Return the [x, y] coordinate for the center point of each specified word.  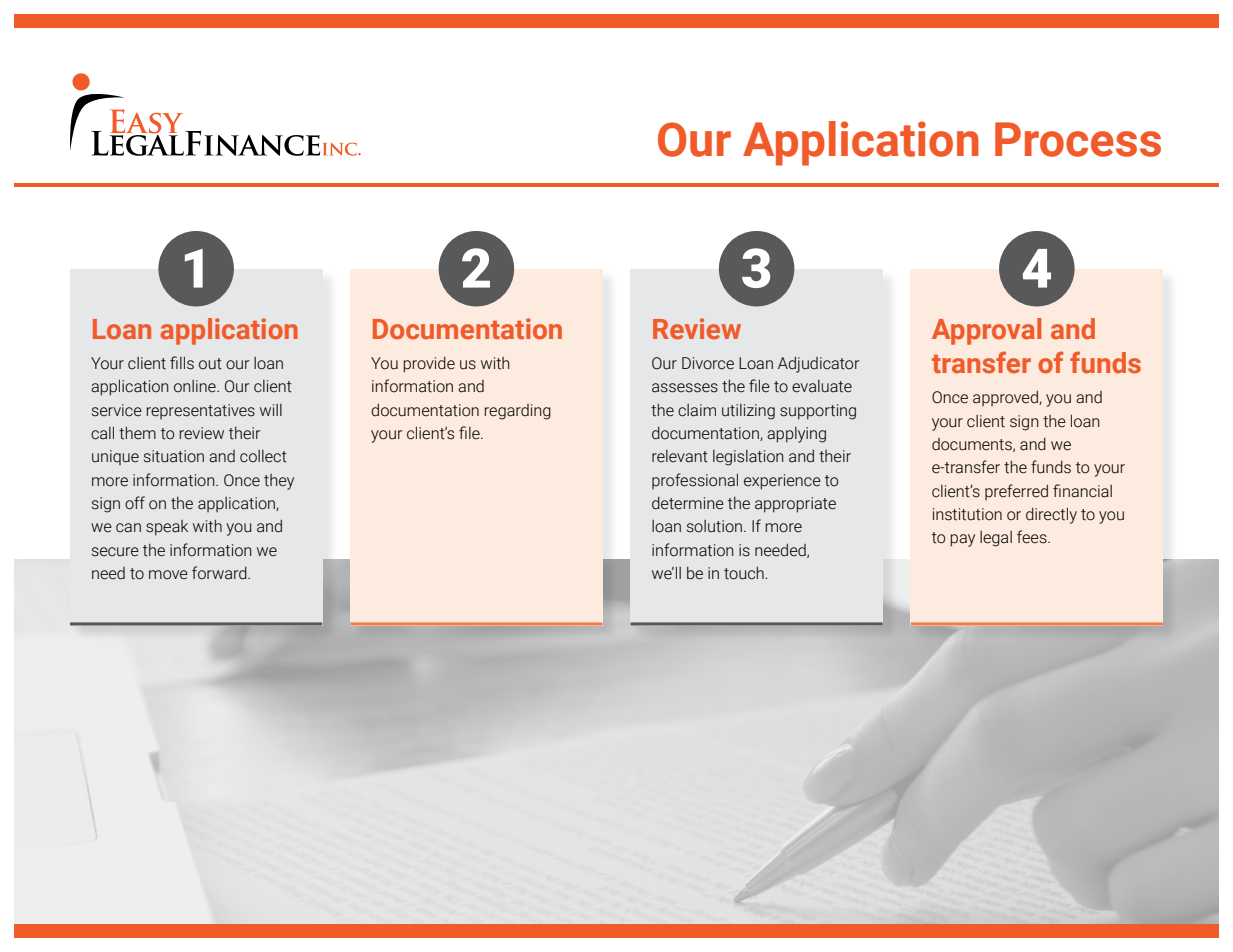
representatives [200, 411]
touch [745, 573]
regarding [517, 412]
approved [1006, 398]
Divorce [708, 363]
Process [1078, 139]
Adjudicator [819, 365]
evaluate [822, 386]
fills [182, 363]
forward [220, 573]
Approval [986, 331]
